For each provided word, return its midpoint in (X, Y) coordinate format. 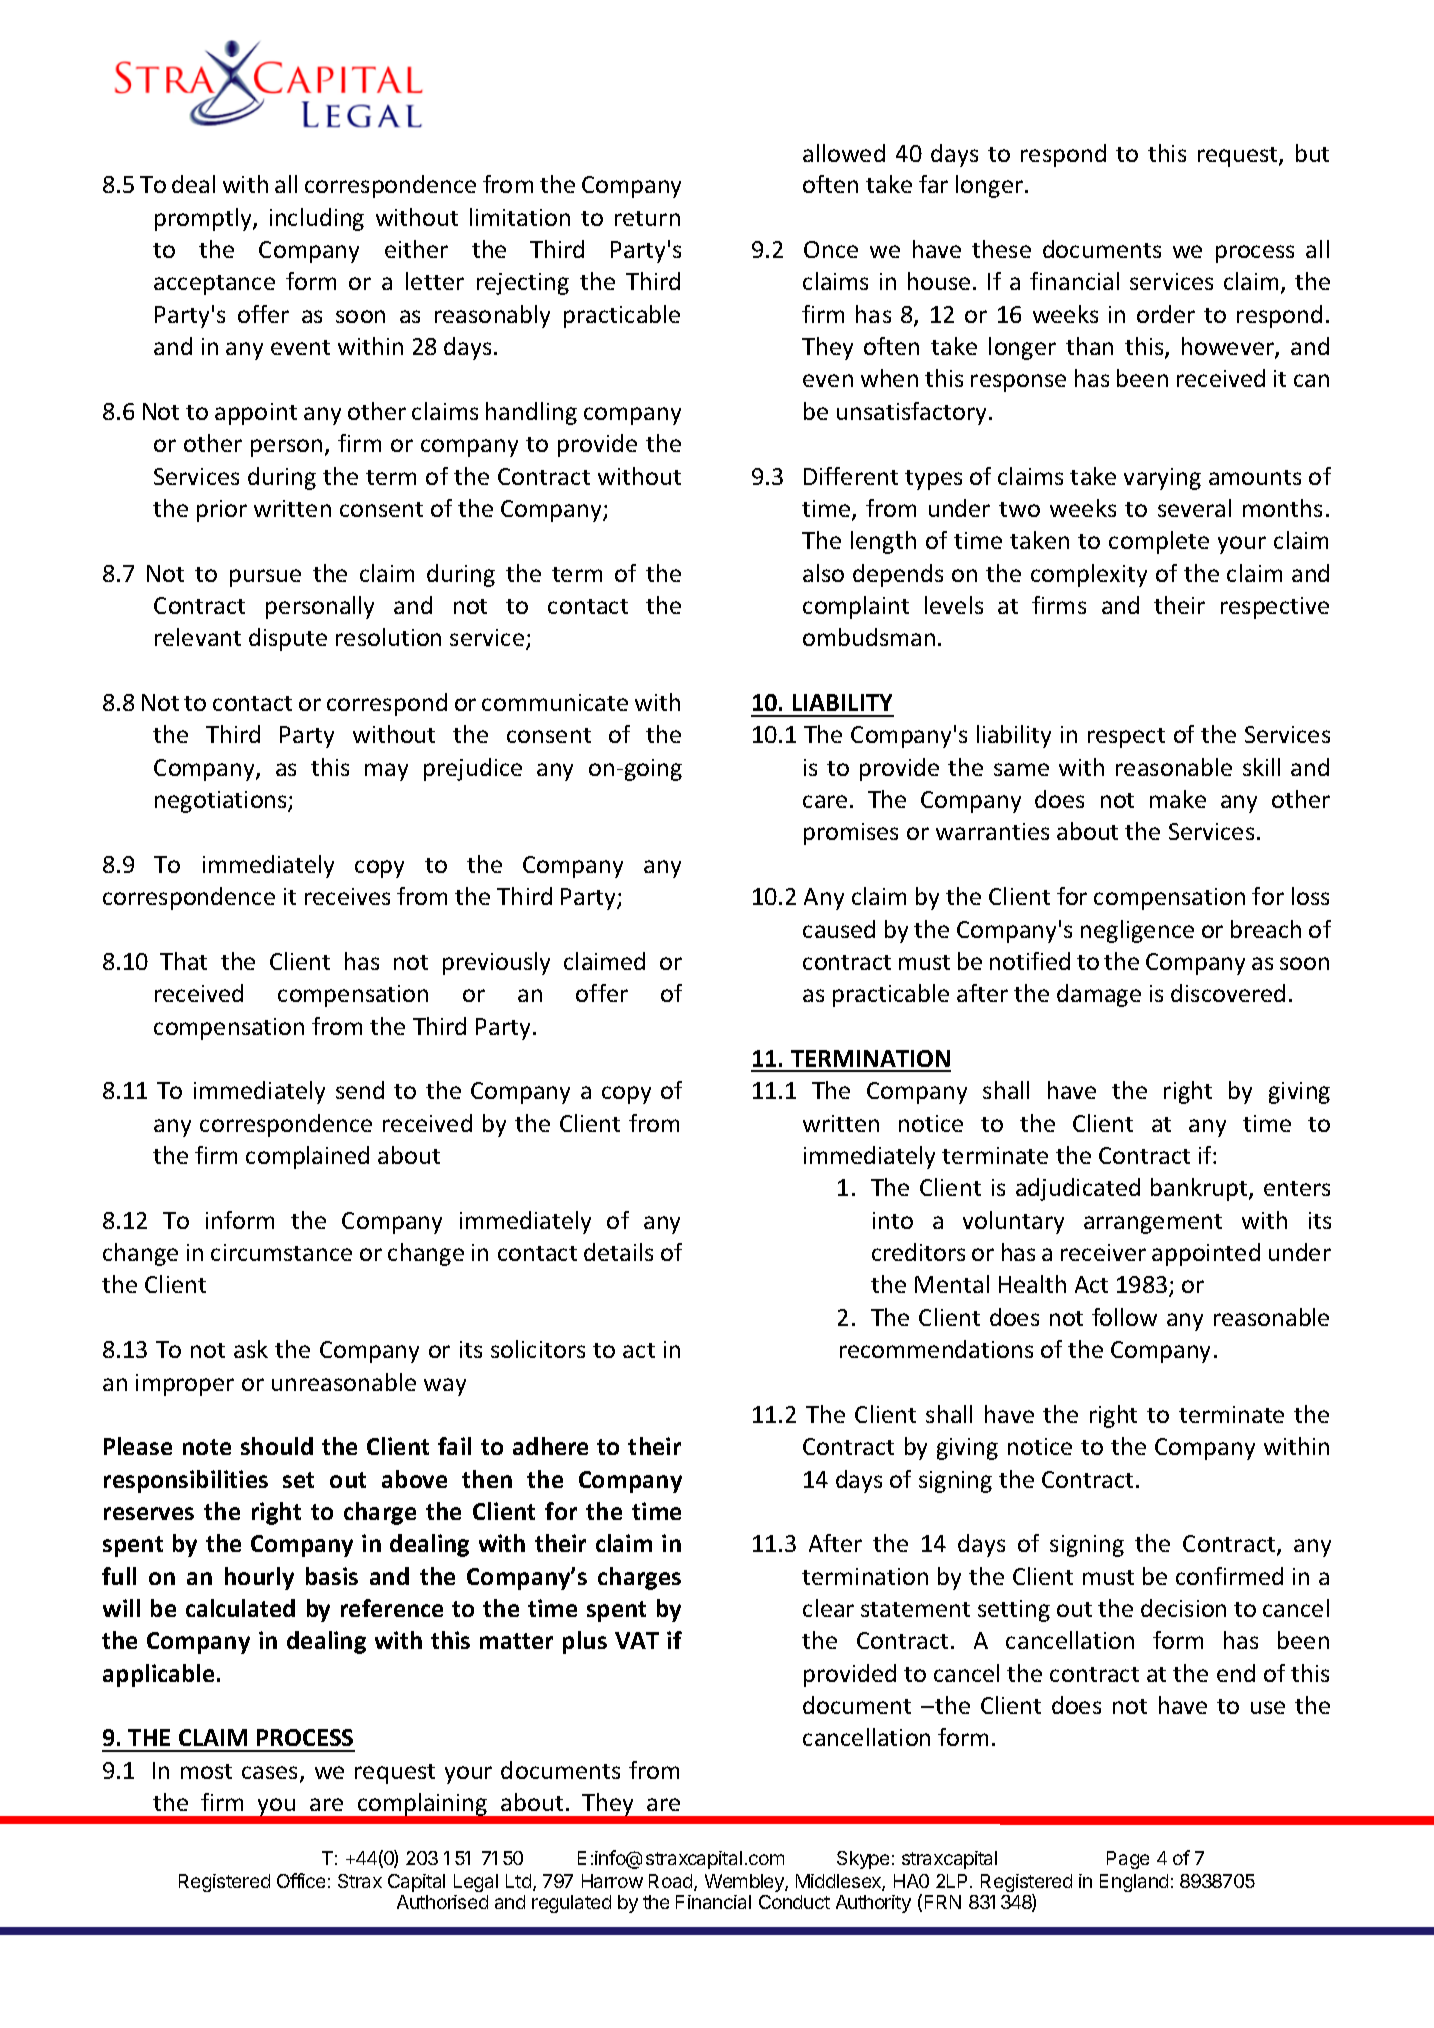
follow (1124, 1317)
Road (672, 1882)
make (1178, 799)
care (825, 801)
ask (251, 1349)
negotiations (222, 802)
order (1166, 314)
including (317, 219)
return (647, 218)
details (618, 1252)
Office (301, 1880)
